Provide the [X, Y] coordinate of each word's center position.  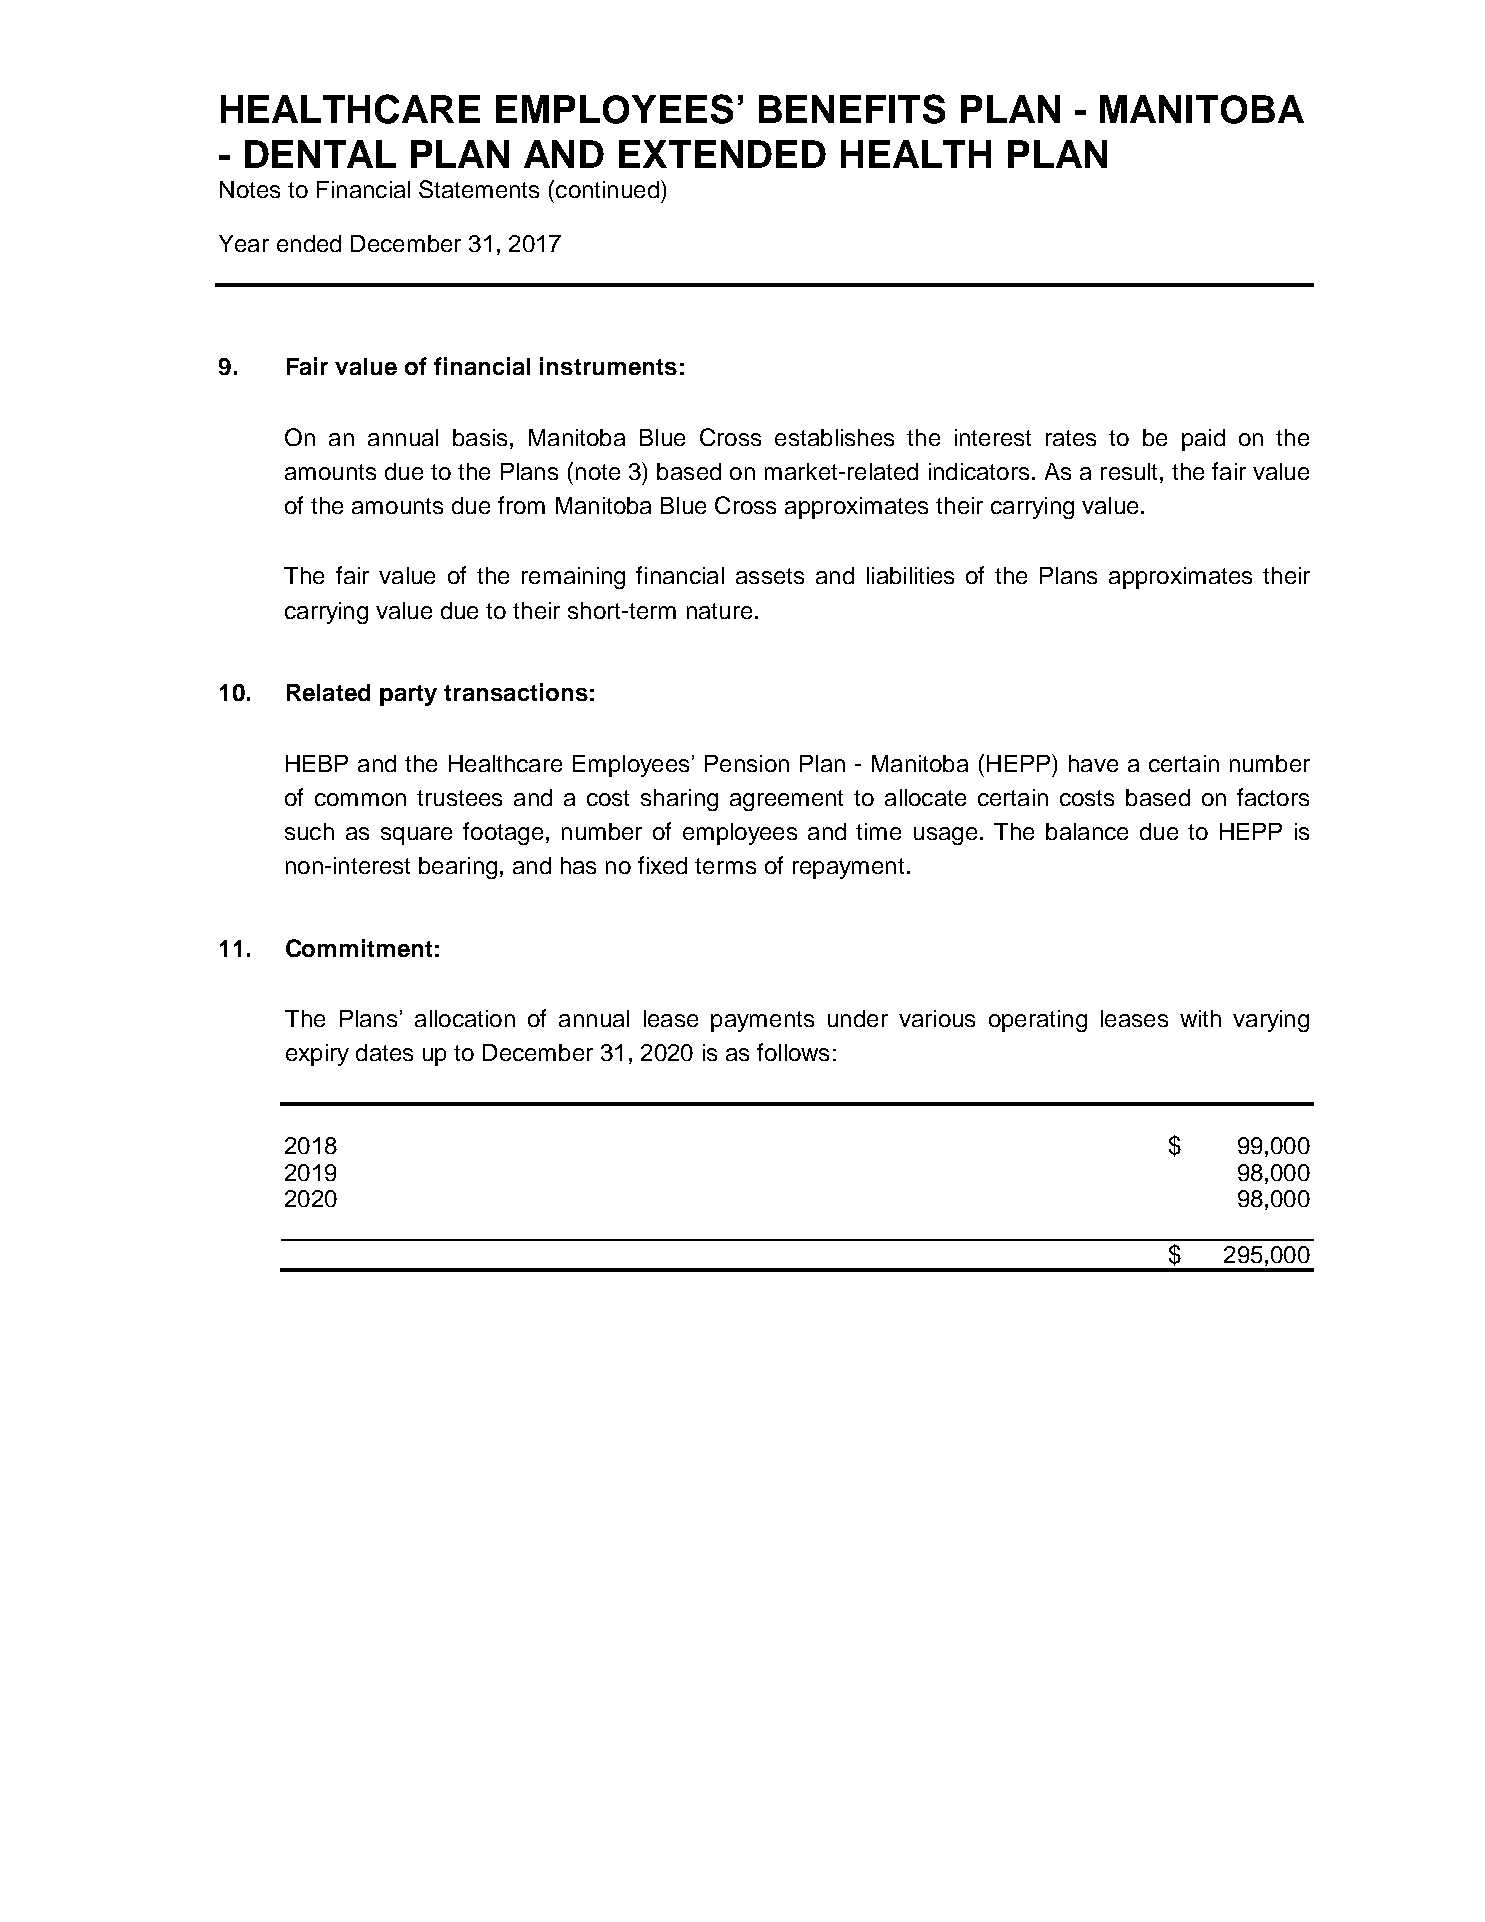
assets [770, 576]
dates [384, 1052]
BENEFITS [852, 109]
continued [607, 189]
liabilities [910, 575]
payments [762, 1021]
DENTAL [320, 154]
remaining [573, 578]
